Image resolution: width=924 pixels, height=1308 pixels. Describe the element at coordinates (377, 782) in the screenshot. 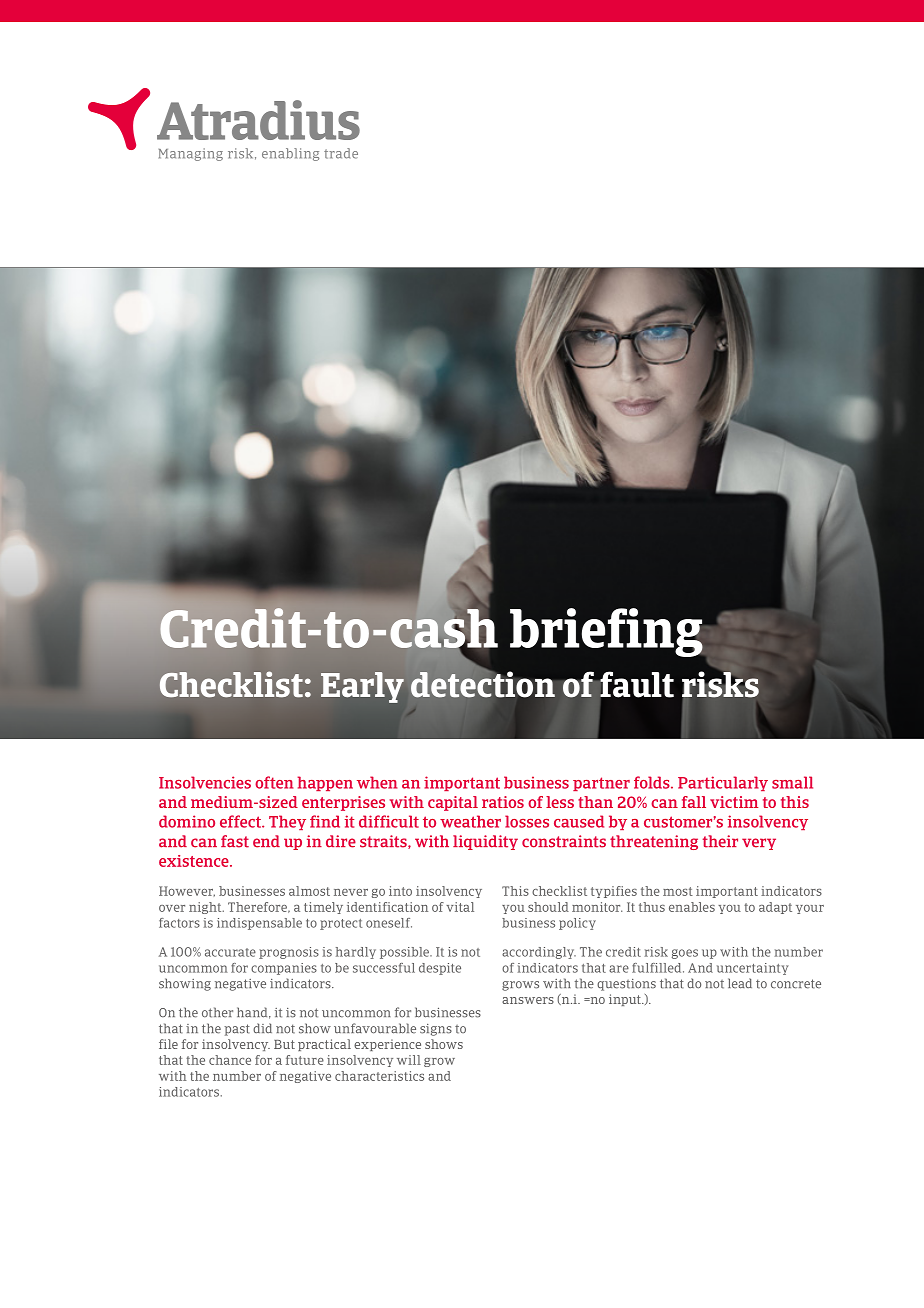

I see `when` at that location.
